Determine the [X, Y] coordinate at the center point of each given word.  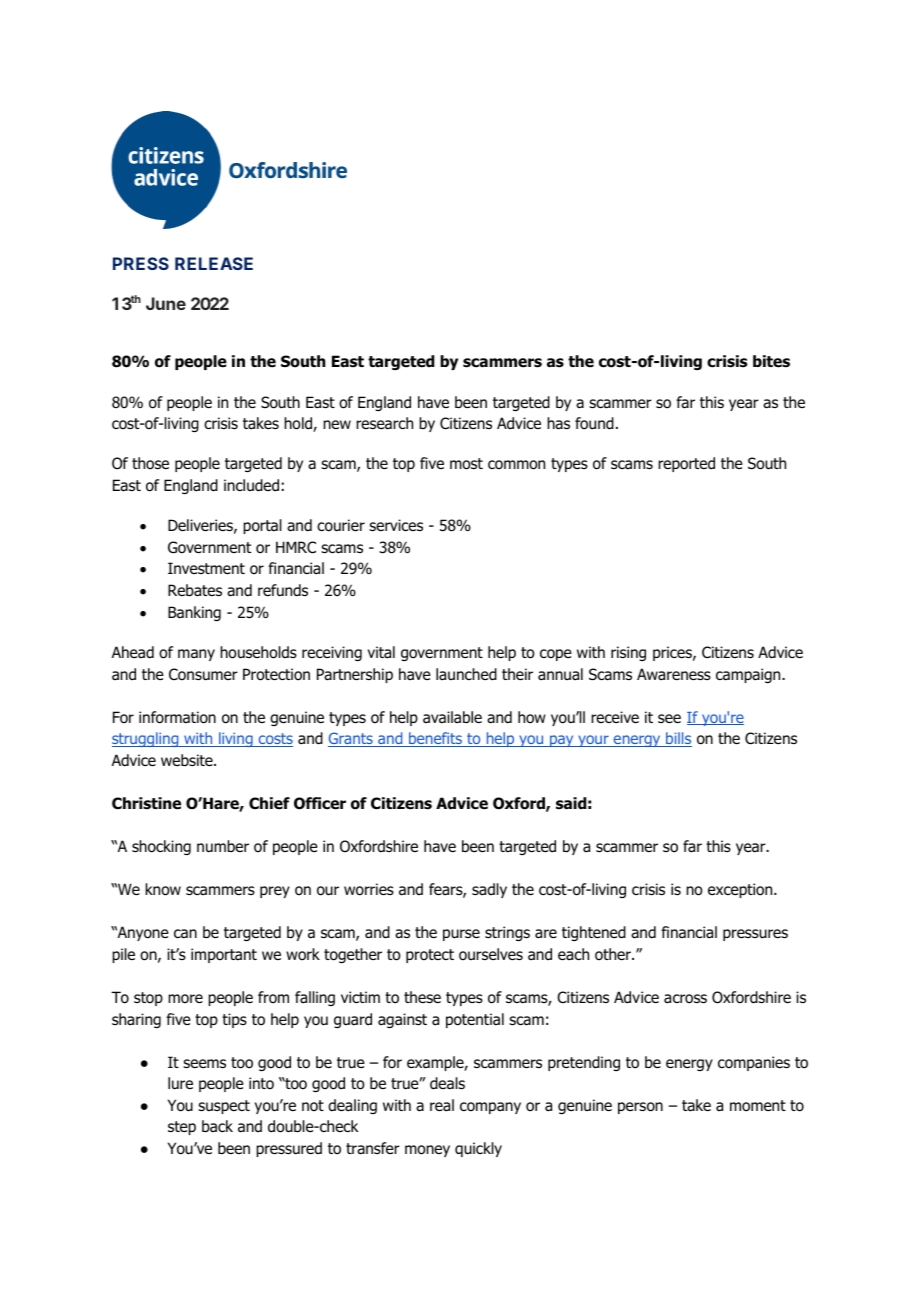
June [166, 303]
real [442, 1105]
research [384, 423]
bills [678, 739]
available [452, 717]
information [177, 717]
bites [771, 361]
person [640, 1108]
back [217, 1126]
